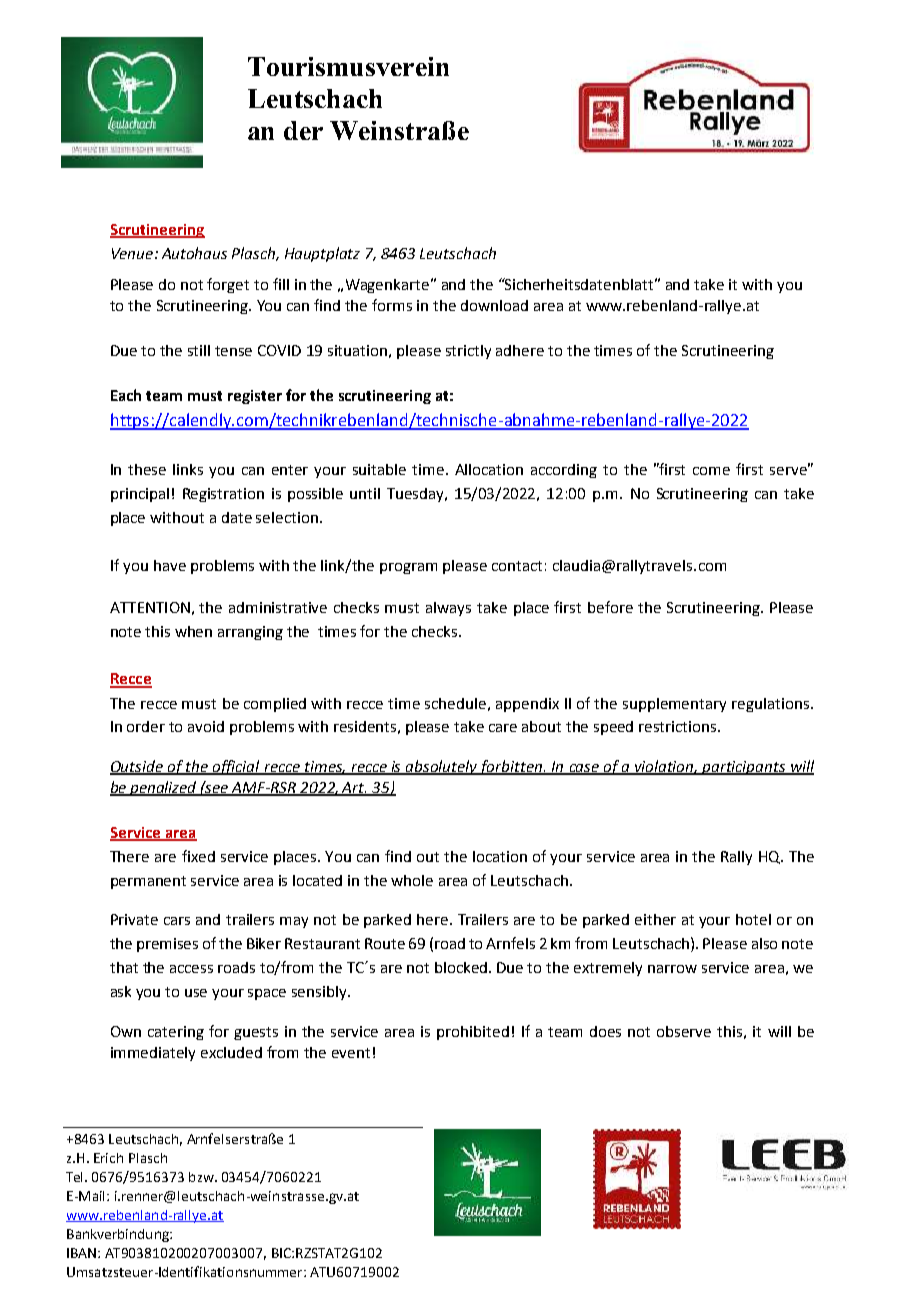 This image has height=1308, width=924. I want to click on event, so click(351, 1053).
